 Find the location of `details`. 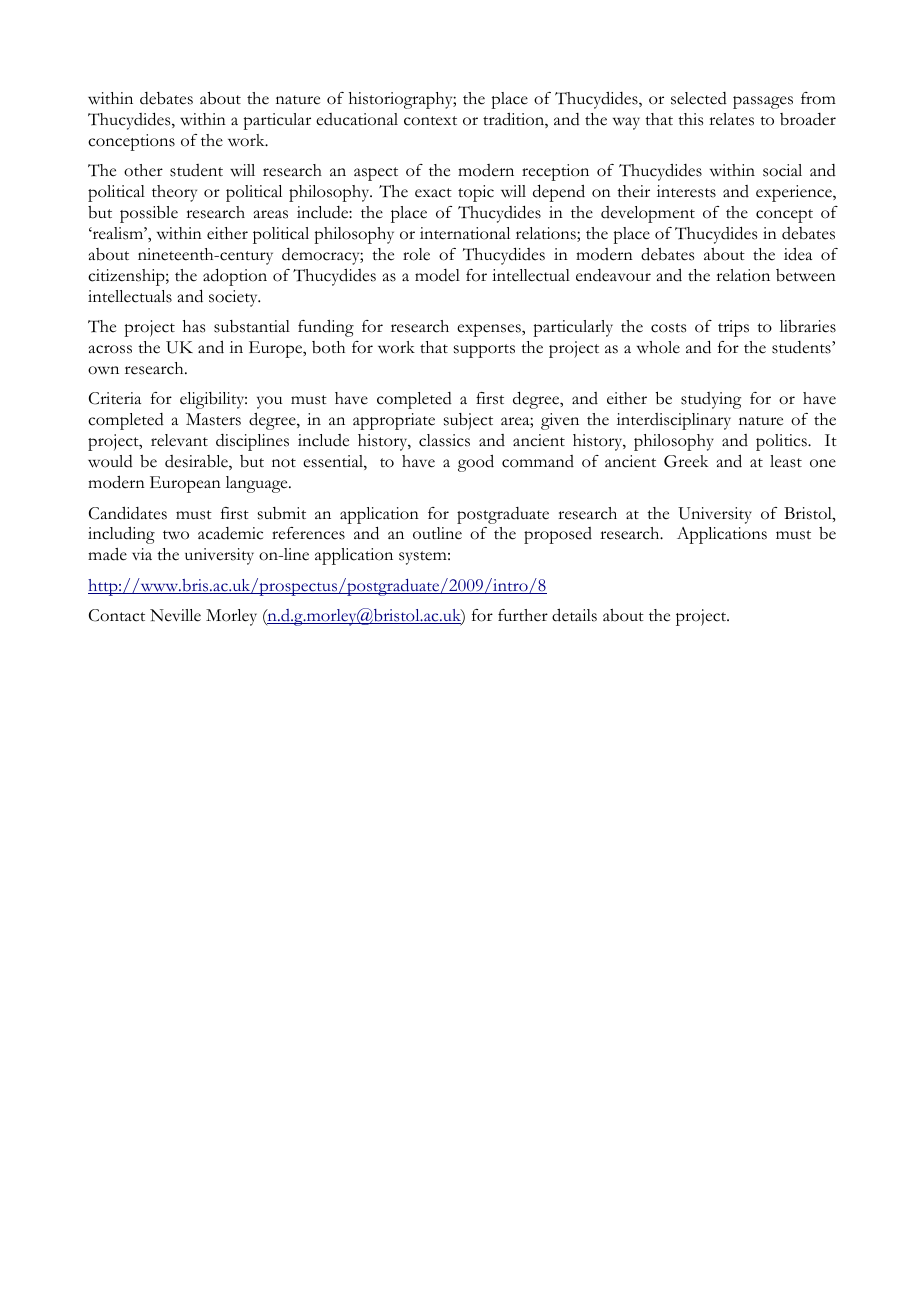

details is located at coordinates (574, 615).
